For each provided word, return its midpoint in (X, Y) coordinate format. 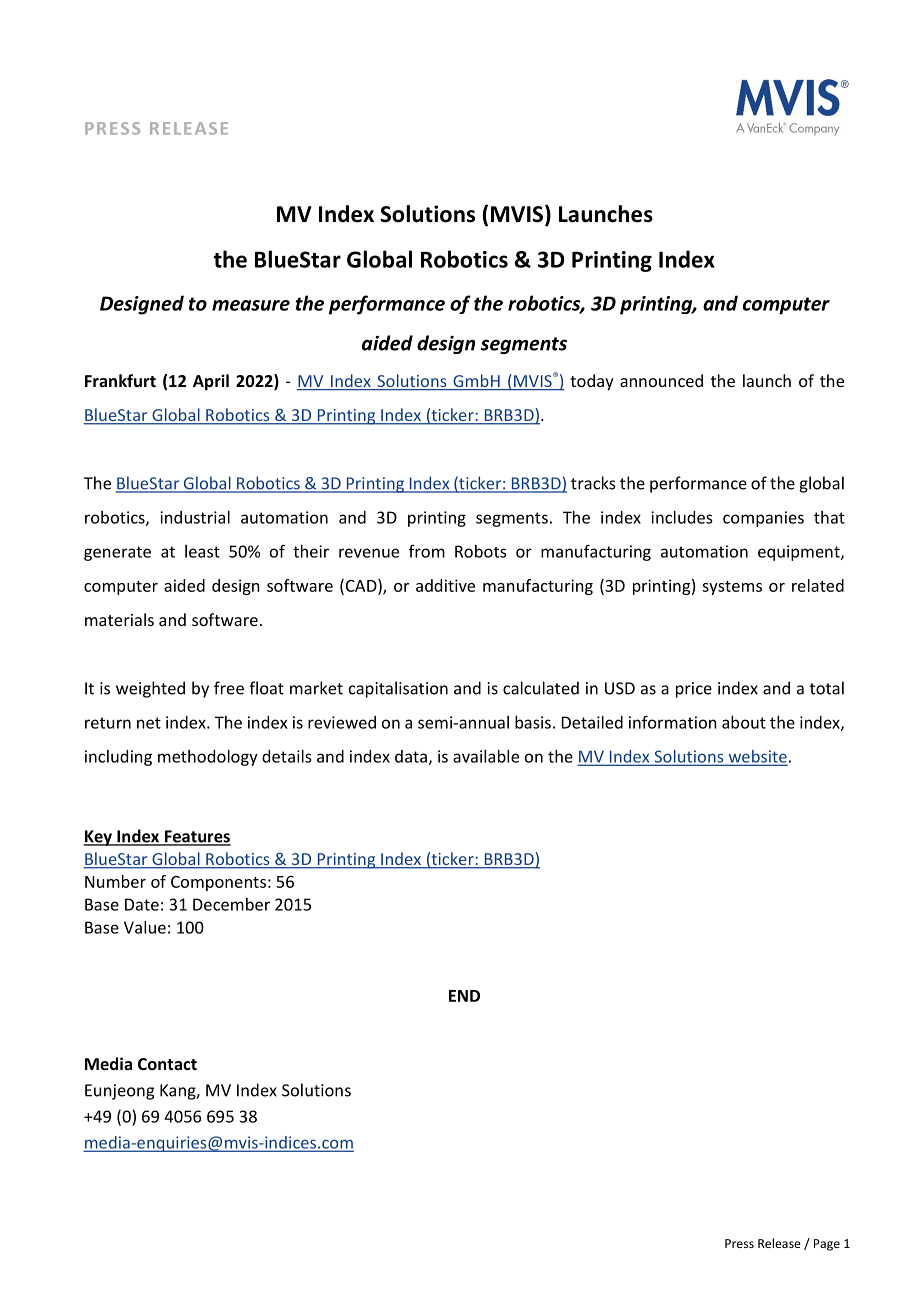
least (202, 551)
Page (827, 1245)
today (592, 382)
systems (732, 588)
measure (251, 305)
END (464, 996)
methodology (208, 758)
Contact (167, 1064)
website (756, 757)
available (486, 756)
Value (145, 927)
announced (661, 380)
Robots (480, 551)
